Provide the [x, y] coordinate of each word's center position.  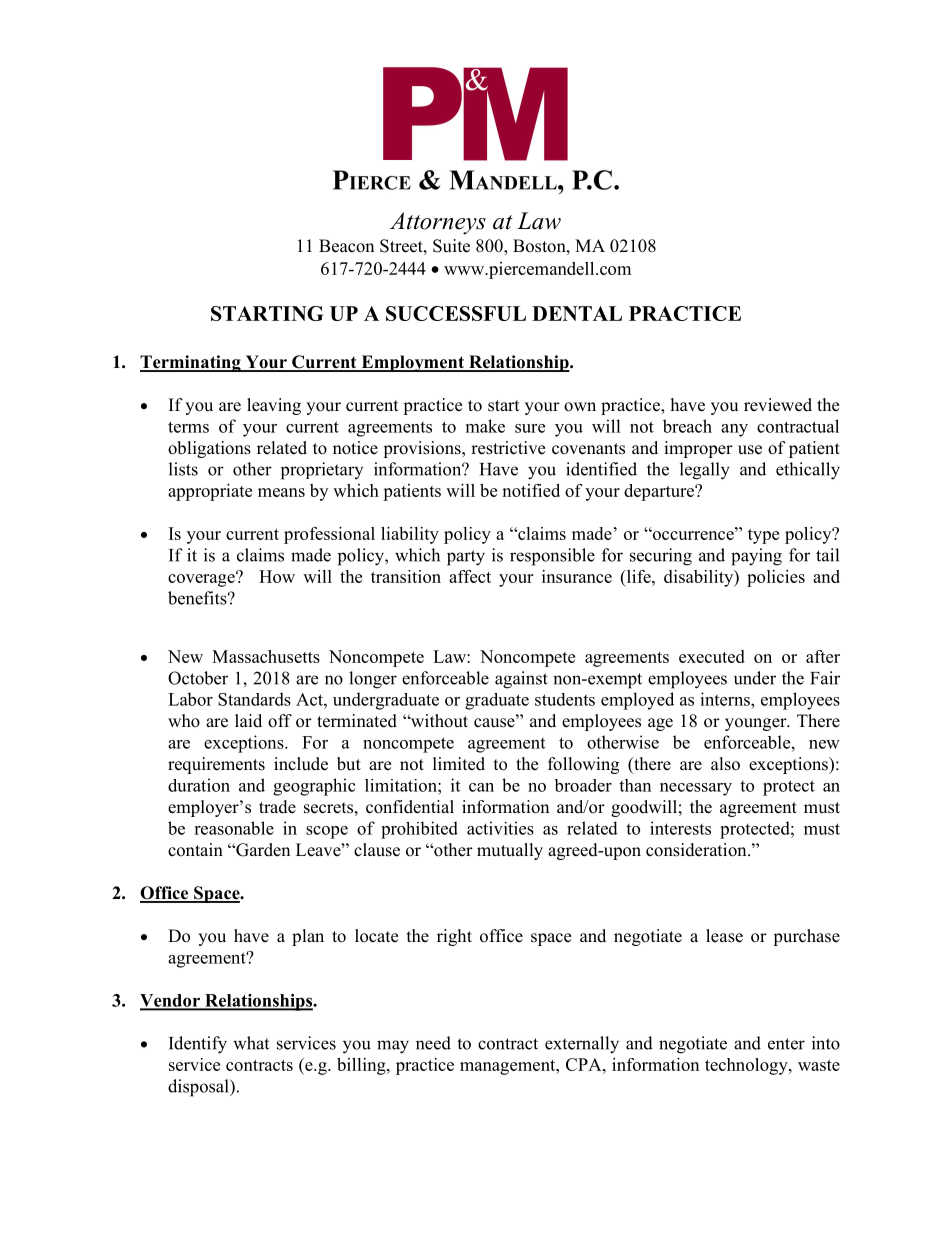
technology [747, 1066]
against [521, 680]
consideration [697, 850]
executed [712, 656]
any [734, 430]
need [433, 1043]
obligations [209, 449]
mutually [510, 851]
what [251, 1043]
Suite [451, 246]
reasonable [234, 828]
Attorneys [438, 223]
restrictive [508, 448]
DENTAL [577, 313]
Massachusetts [266, 656]
